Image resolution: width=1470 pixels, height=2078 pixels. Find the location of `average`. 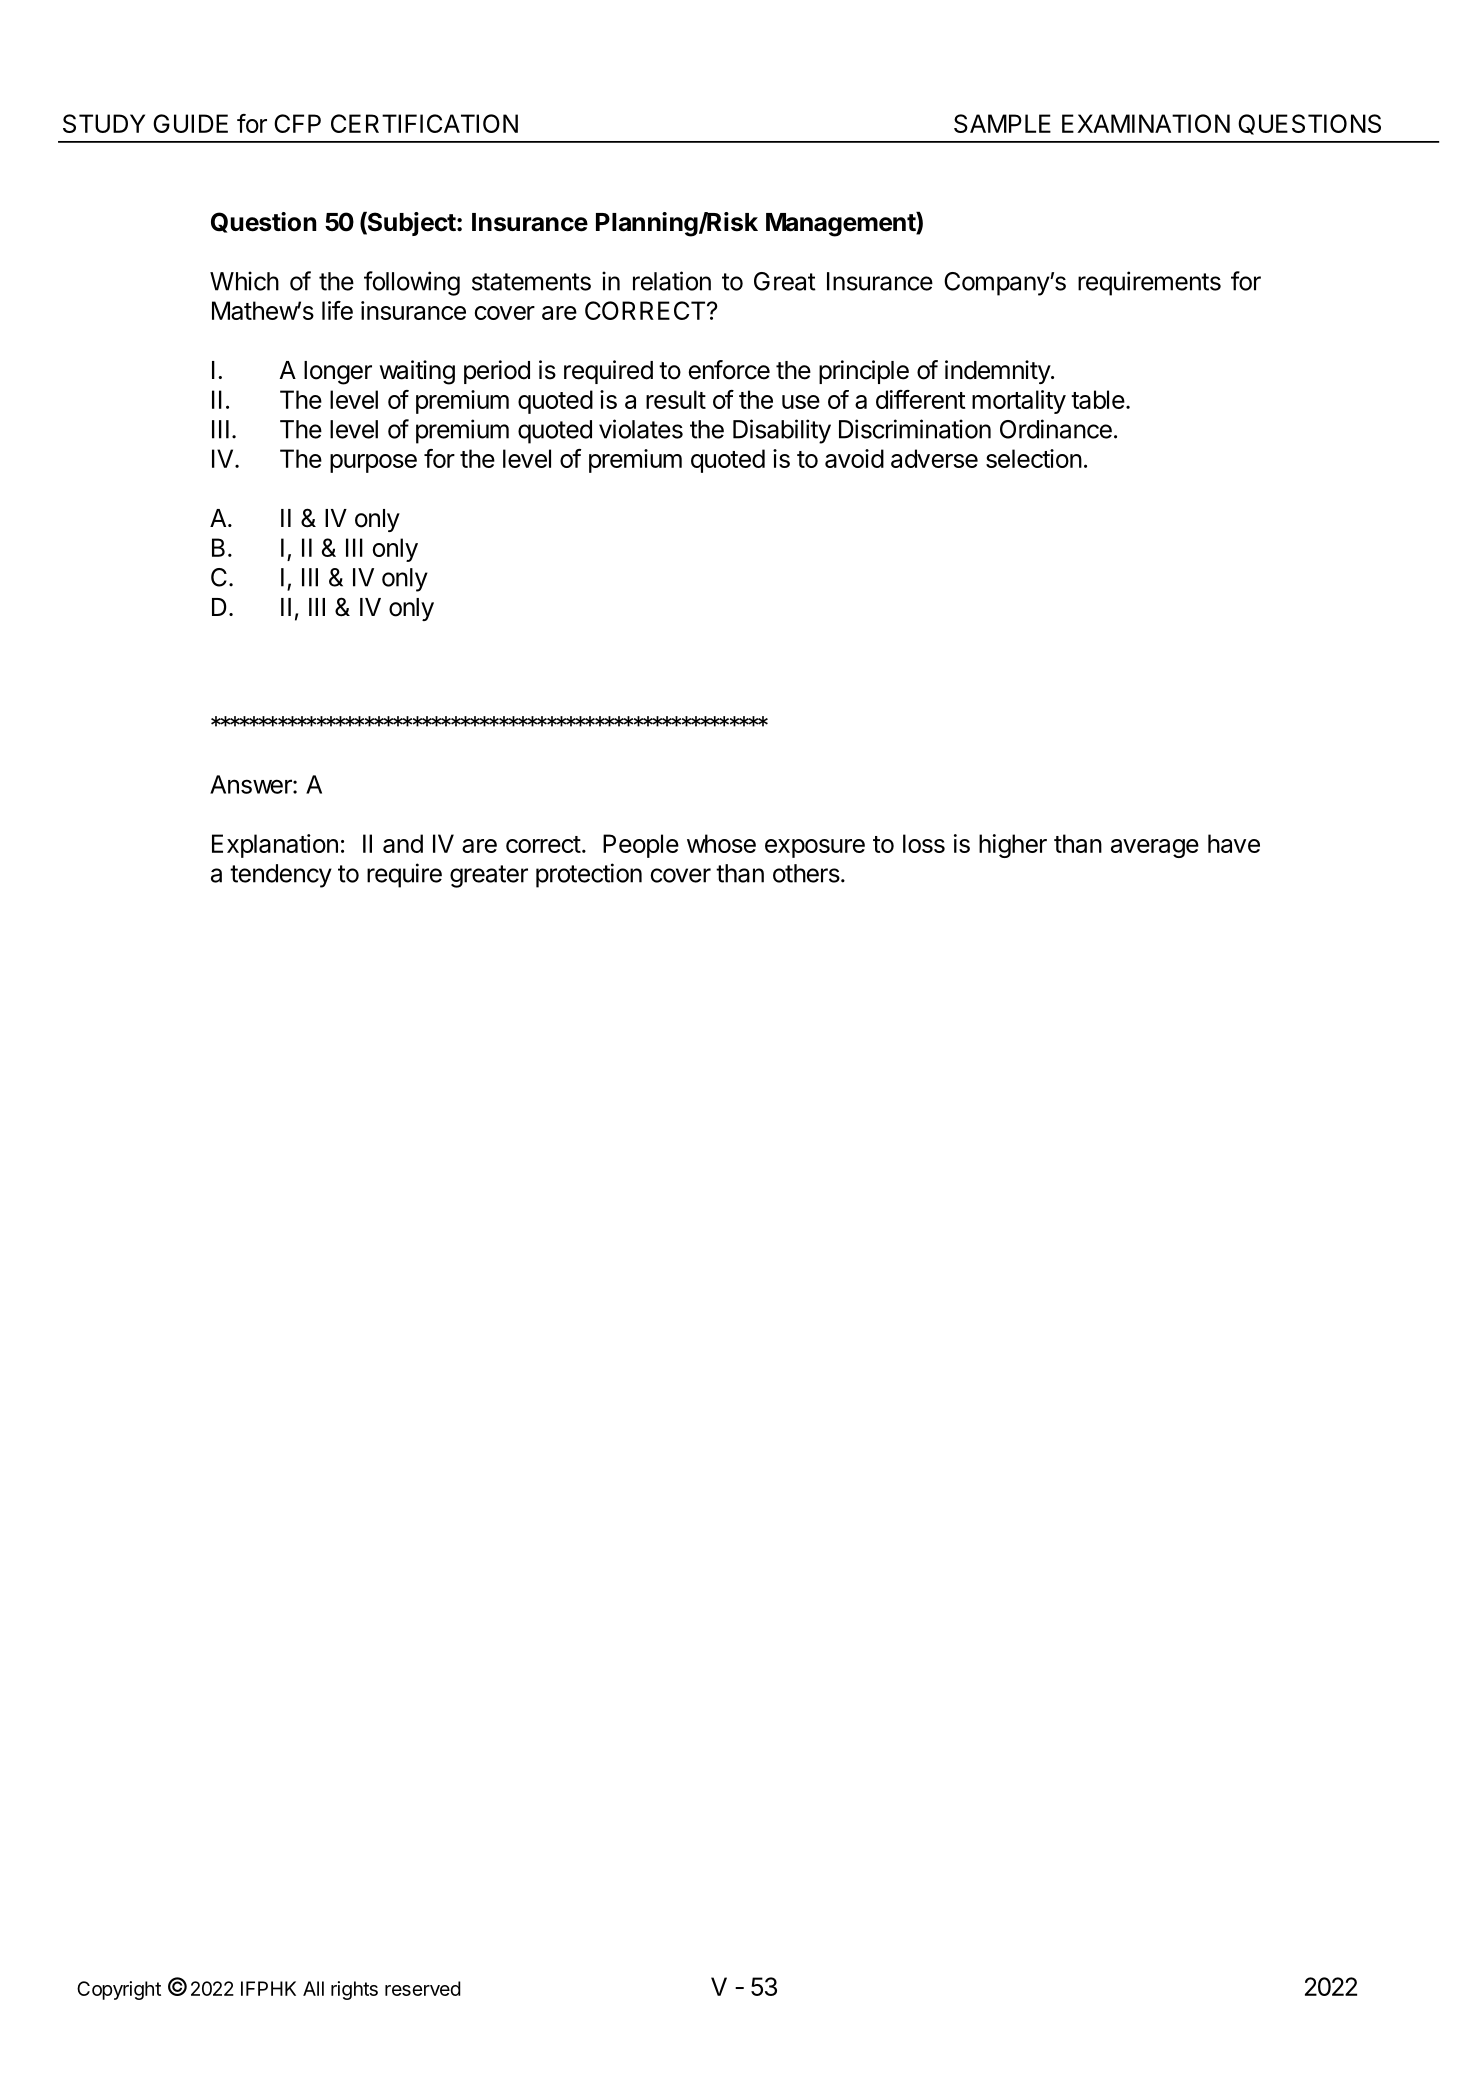

average is located at coordinates (1155, 848).
